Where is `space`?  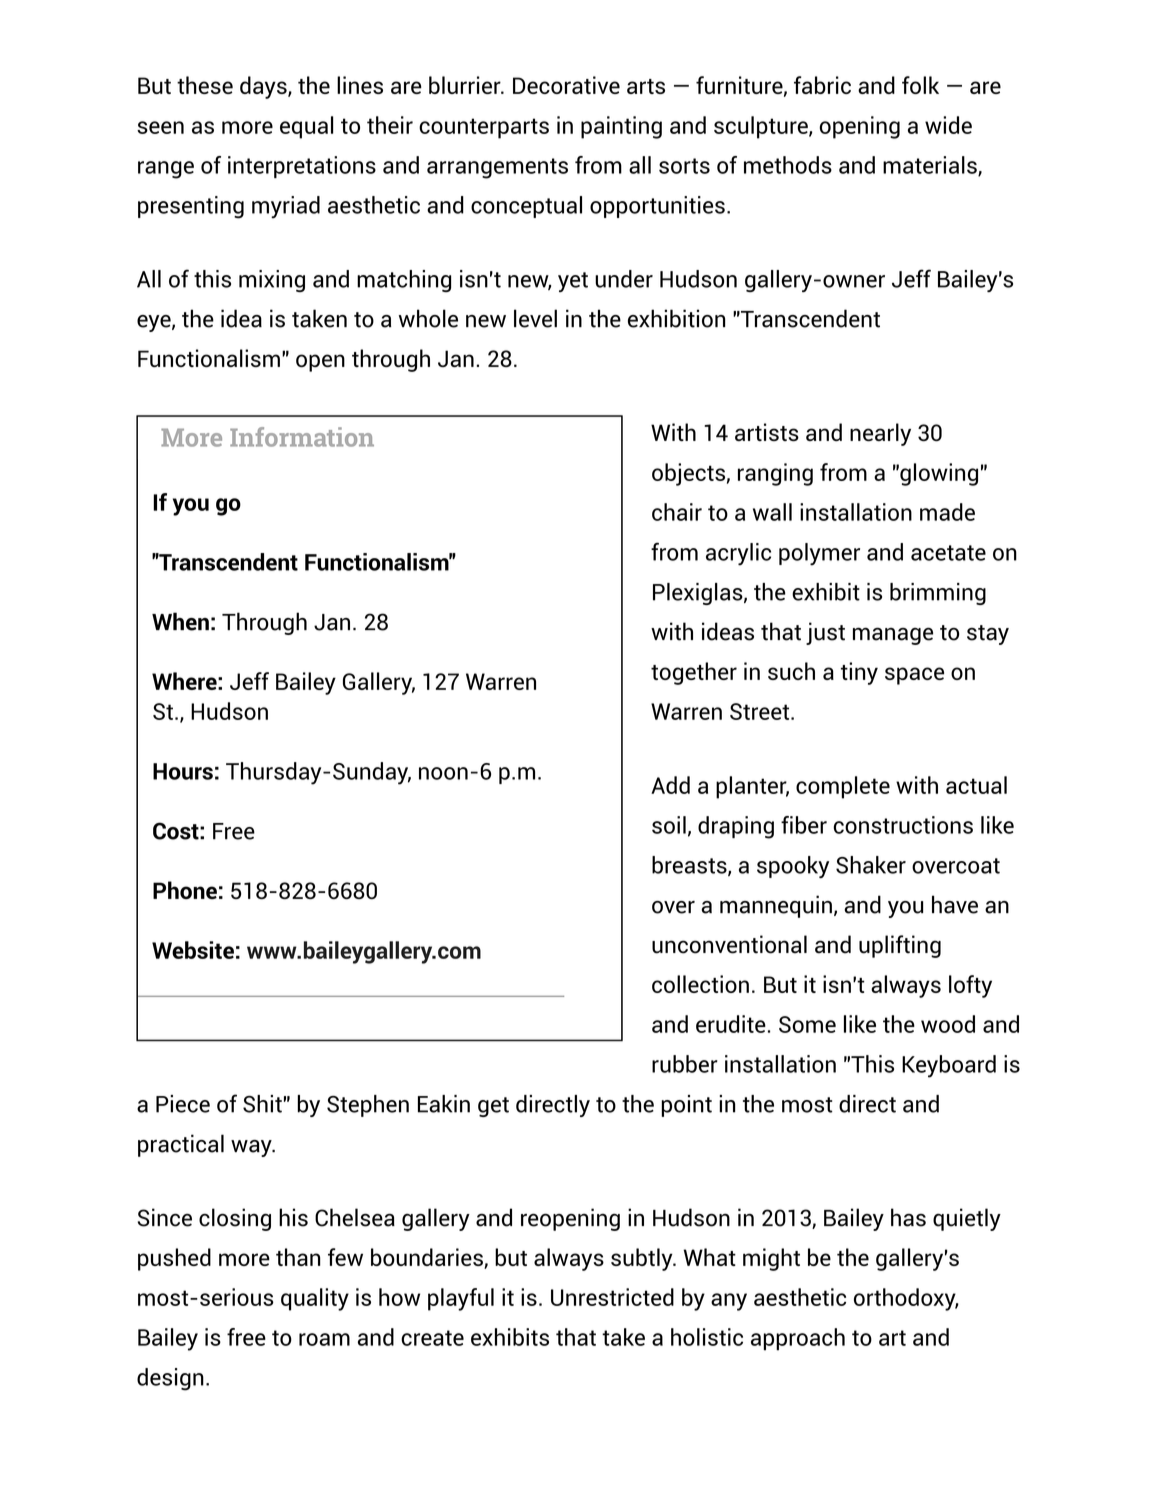
space is located at coordinates (914, 676).
